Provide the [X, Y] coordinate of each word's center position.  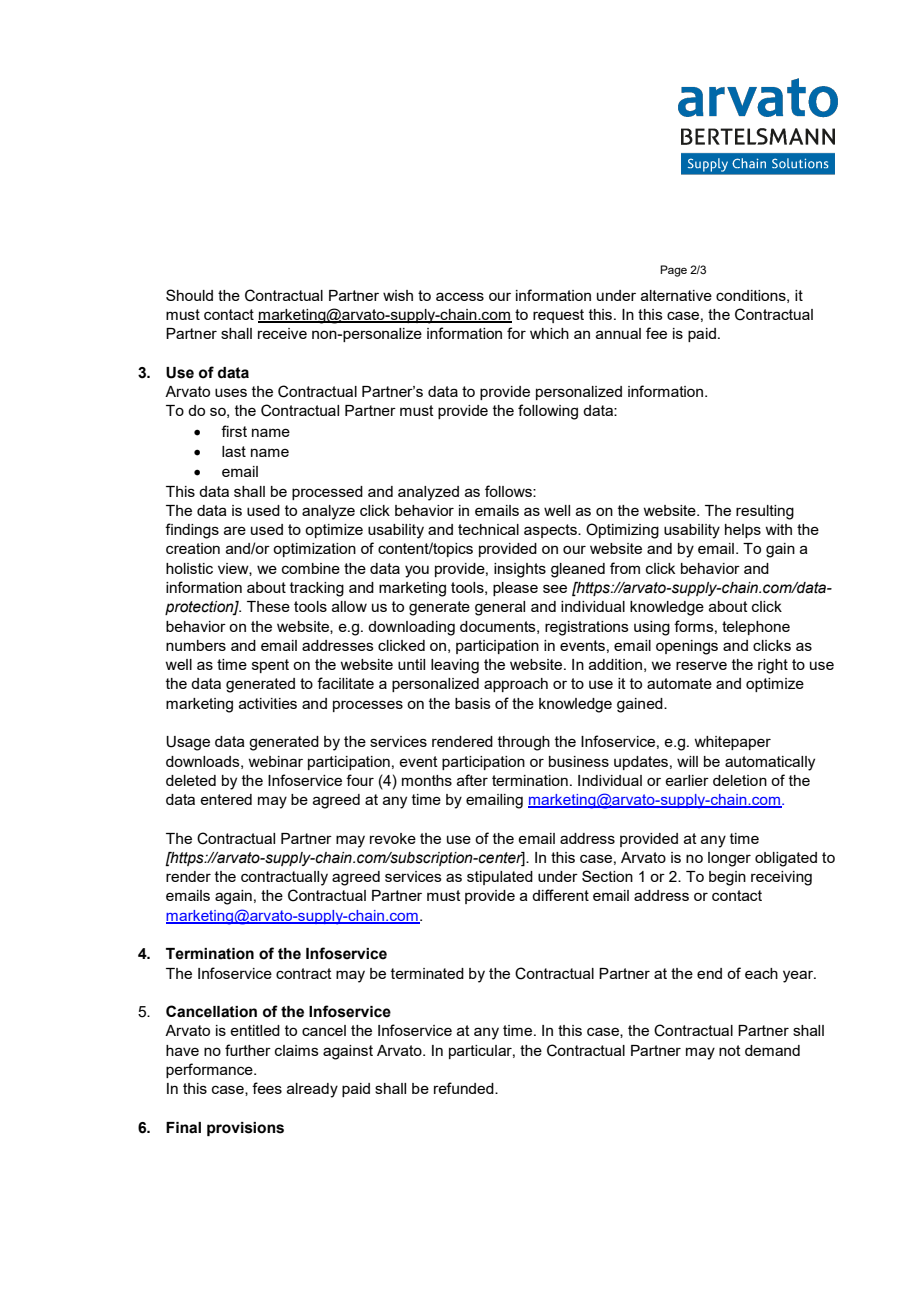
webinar [275, 761]
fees [267, 1088]
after [472, 780]
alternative [676, 295]
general [500, 608]
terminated [427, 973]
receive [282, 333]
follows [509, 491]
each [761, 973]
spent [270, 666]
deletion [740, 780]
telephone [756, 628]
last [234, 451]
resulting [765, 512]
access [460, 296]
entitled [255, 1030]
